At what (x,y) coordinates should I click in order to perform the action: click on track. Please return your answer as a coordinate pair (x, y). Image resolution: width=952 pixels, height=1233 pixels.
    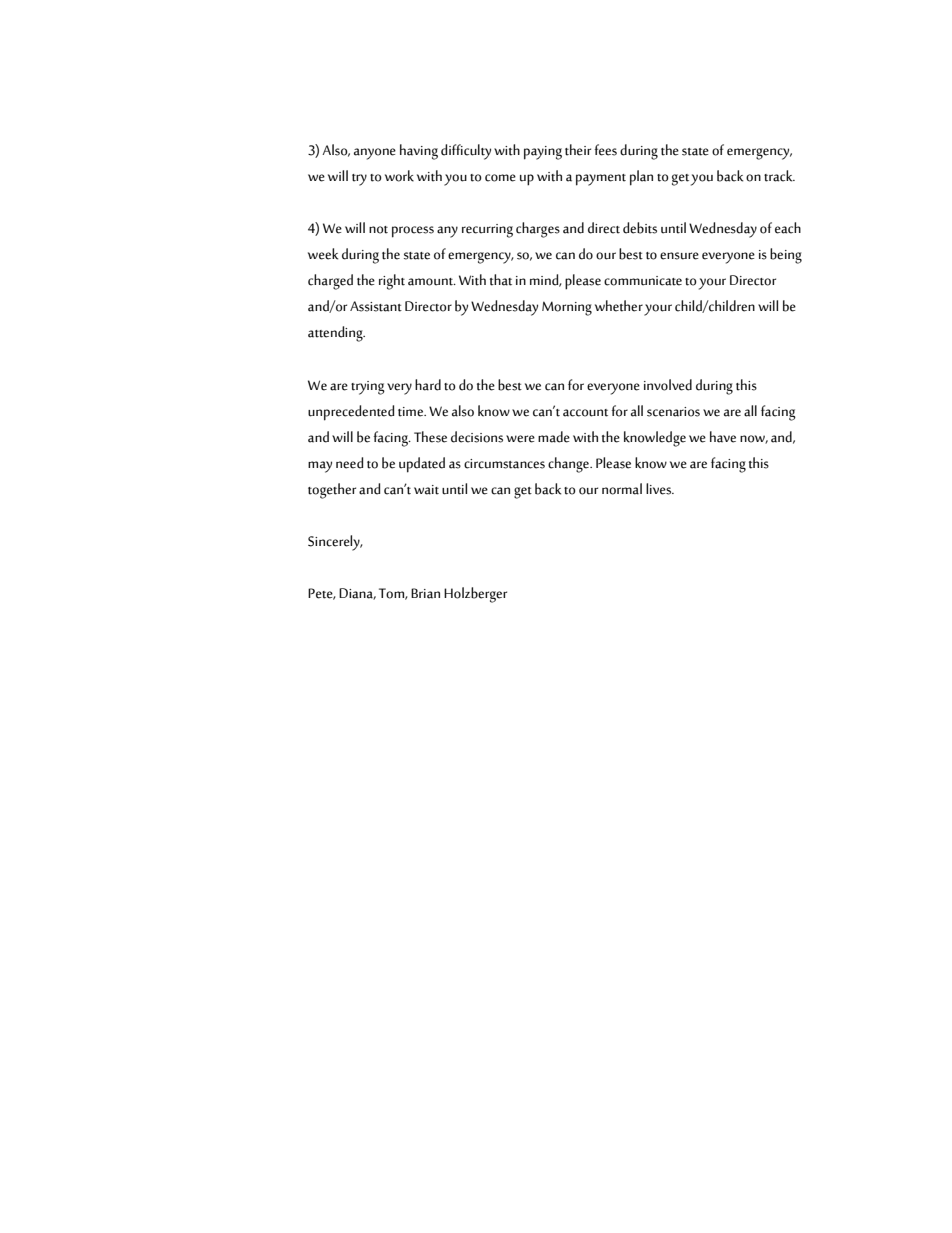
    Looking at the image, I should click on (779, 176).
